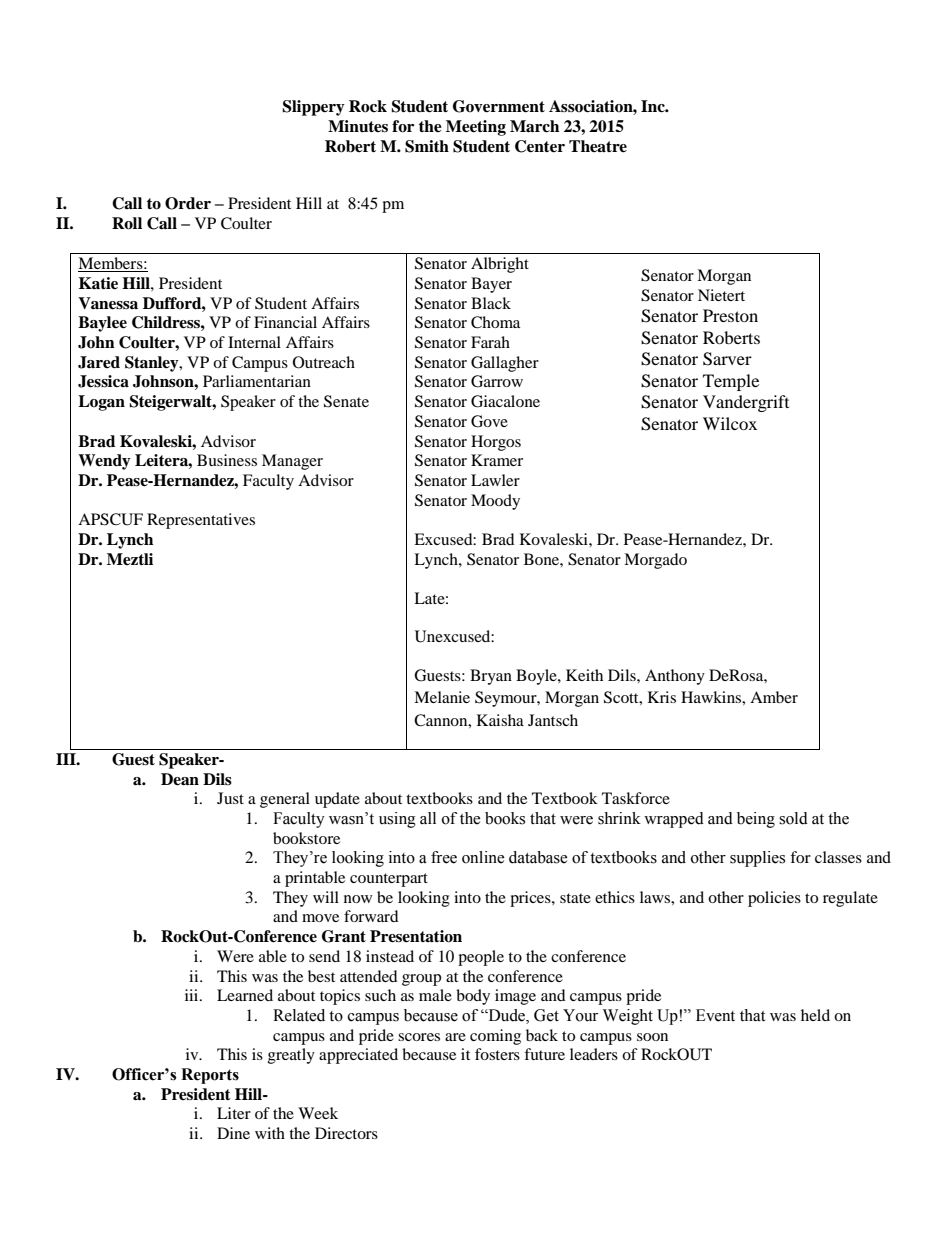 This document has height=1233, width=952. I want to click on Just, so click(230, 798).
